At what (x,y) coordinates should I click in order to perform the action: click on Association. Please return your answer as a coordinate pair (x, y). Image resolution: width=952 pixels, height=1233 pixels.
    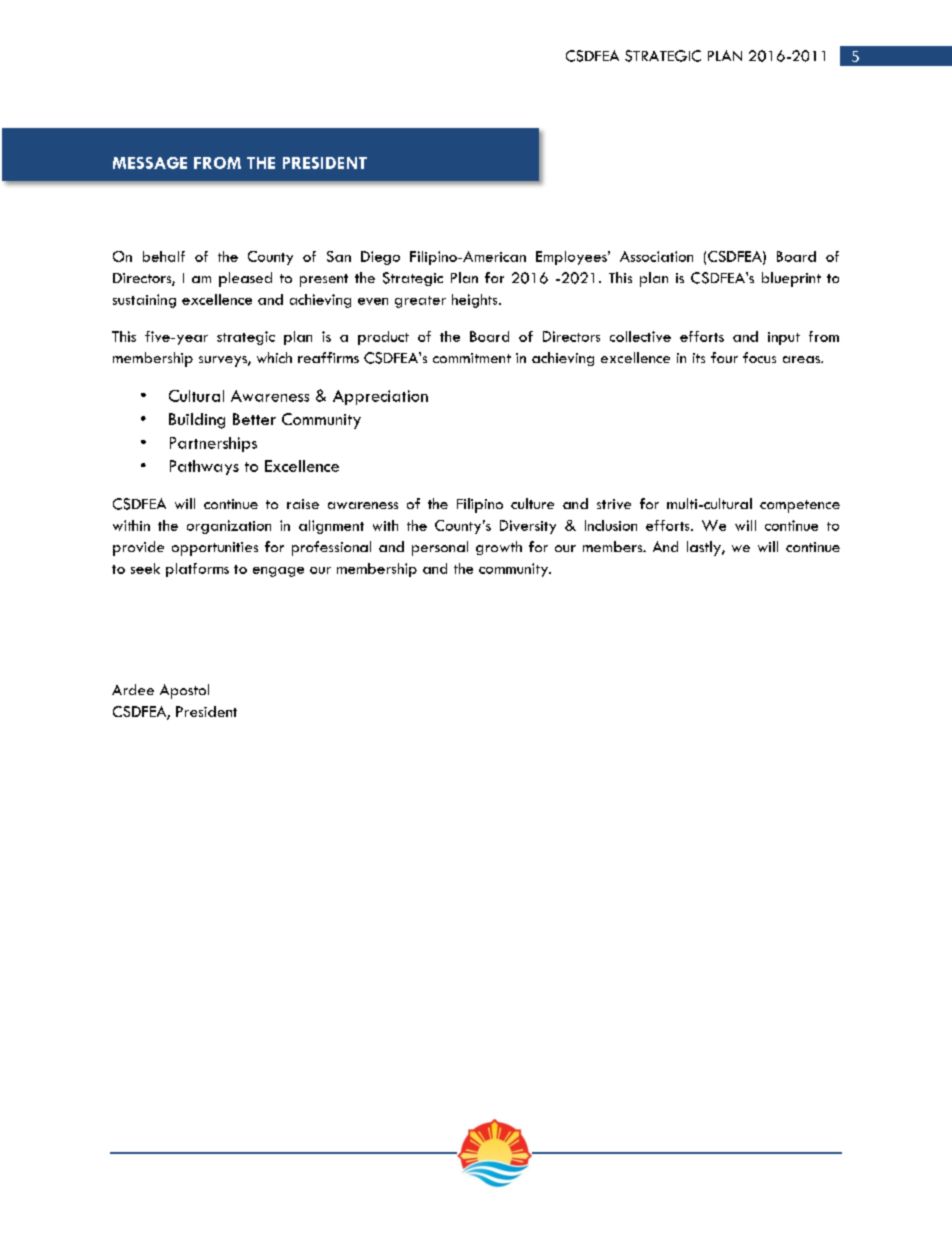
    Looking at the image, I should click on (656, 256).
